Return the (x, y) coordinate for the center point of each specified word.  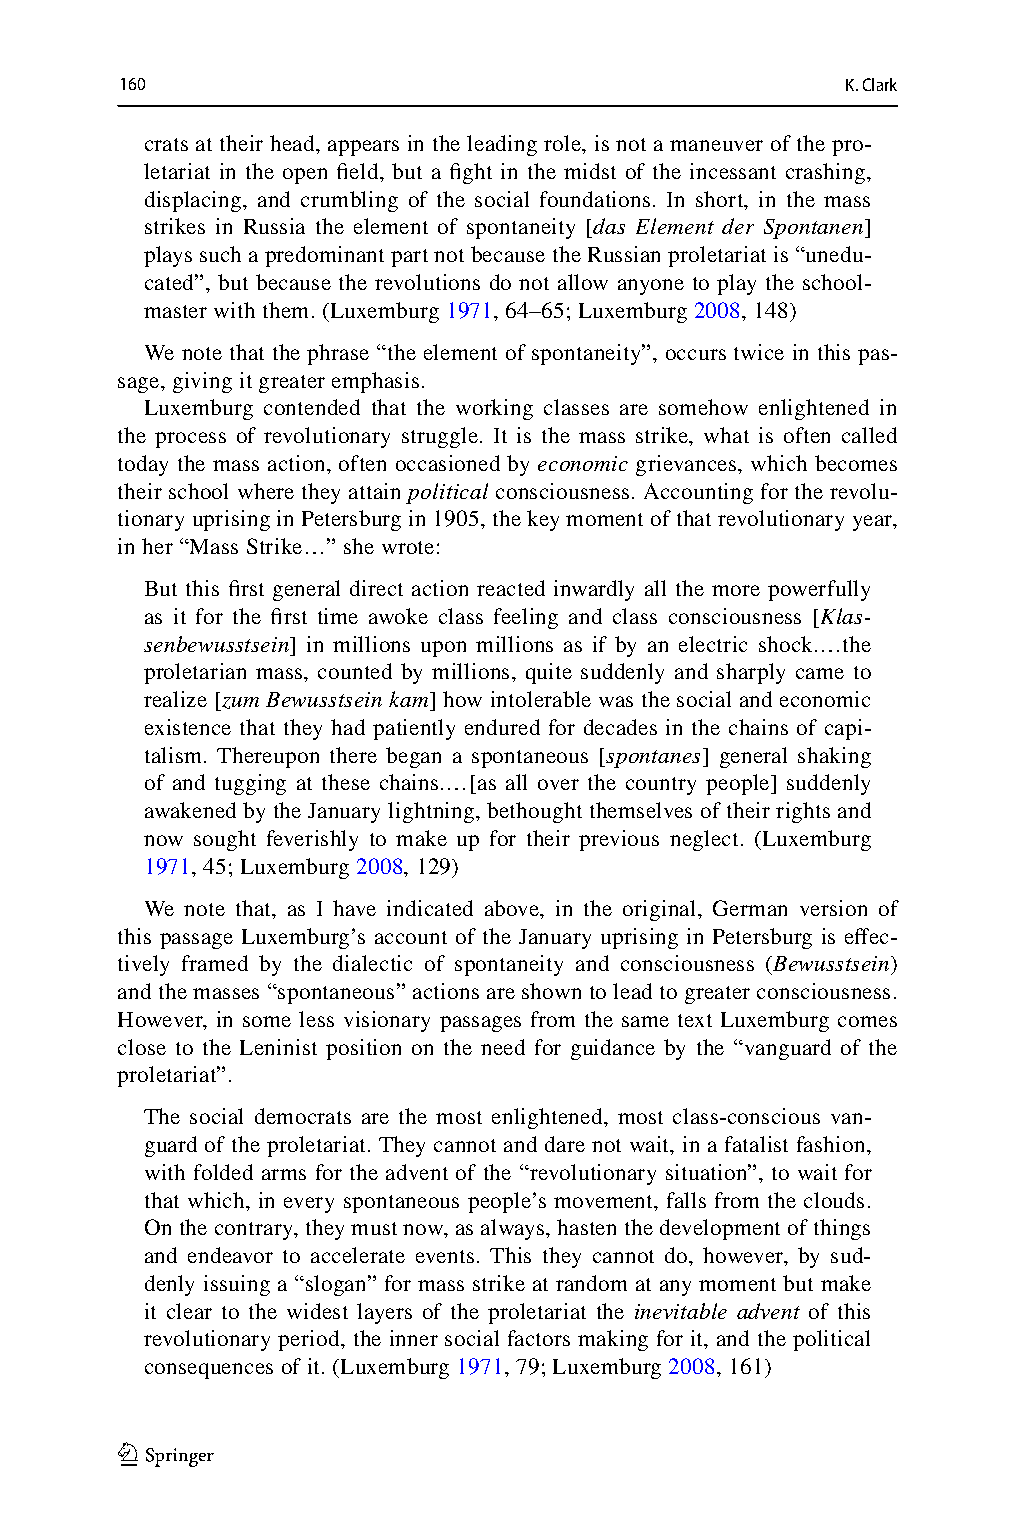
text (695, 1020)
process (190, 440)
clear (189, 1311)
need (503, 1047)
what (726, 435)
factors (539, 1338)
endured (502, 727)
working (494, 409)
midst (590, 171)
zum (239, 704)
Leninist (278, 1047)
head (293, 143)
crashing (827, 173)
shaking (834, 757)
